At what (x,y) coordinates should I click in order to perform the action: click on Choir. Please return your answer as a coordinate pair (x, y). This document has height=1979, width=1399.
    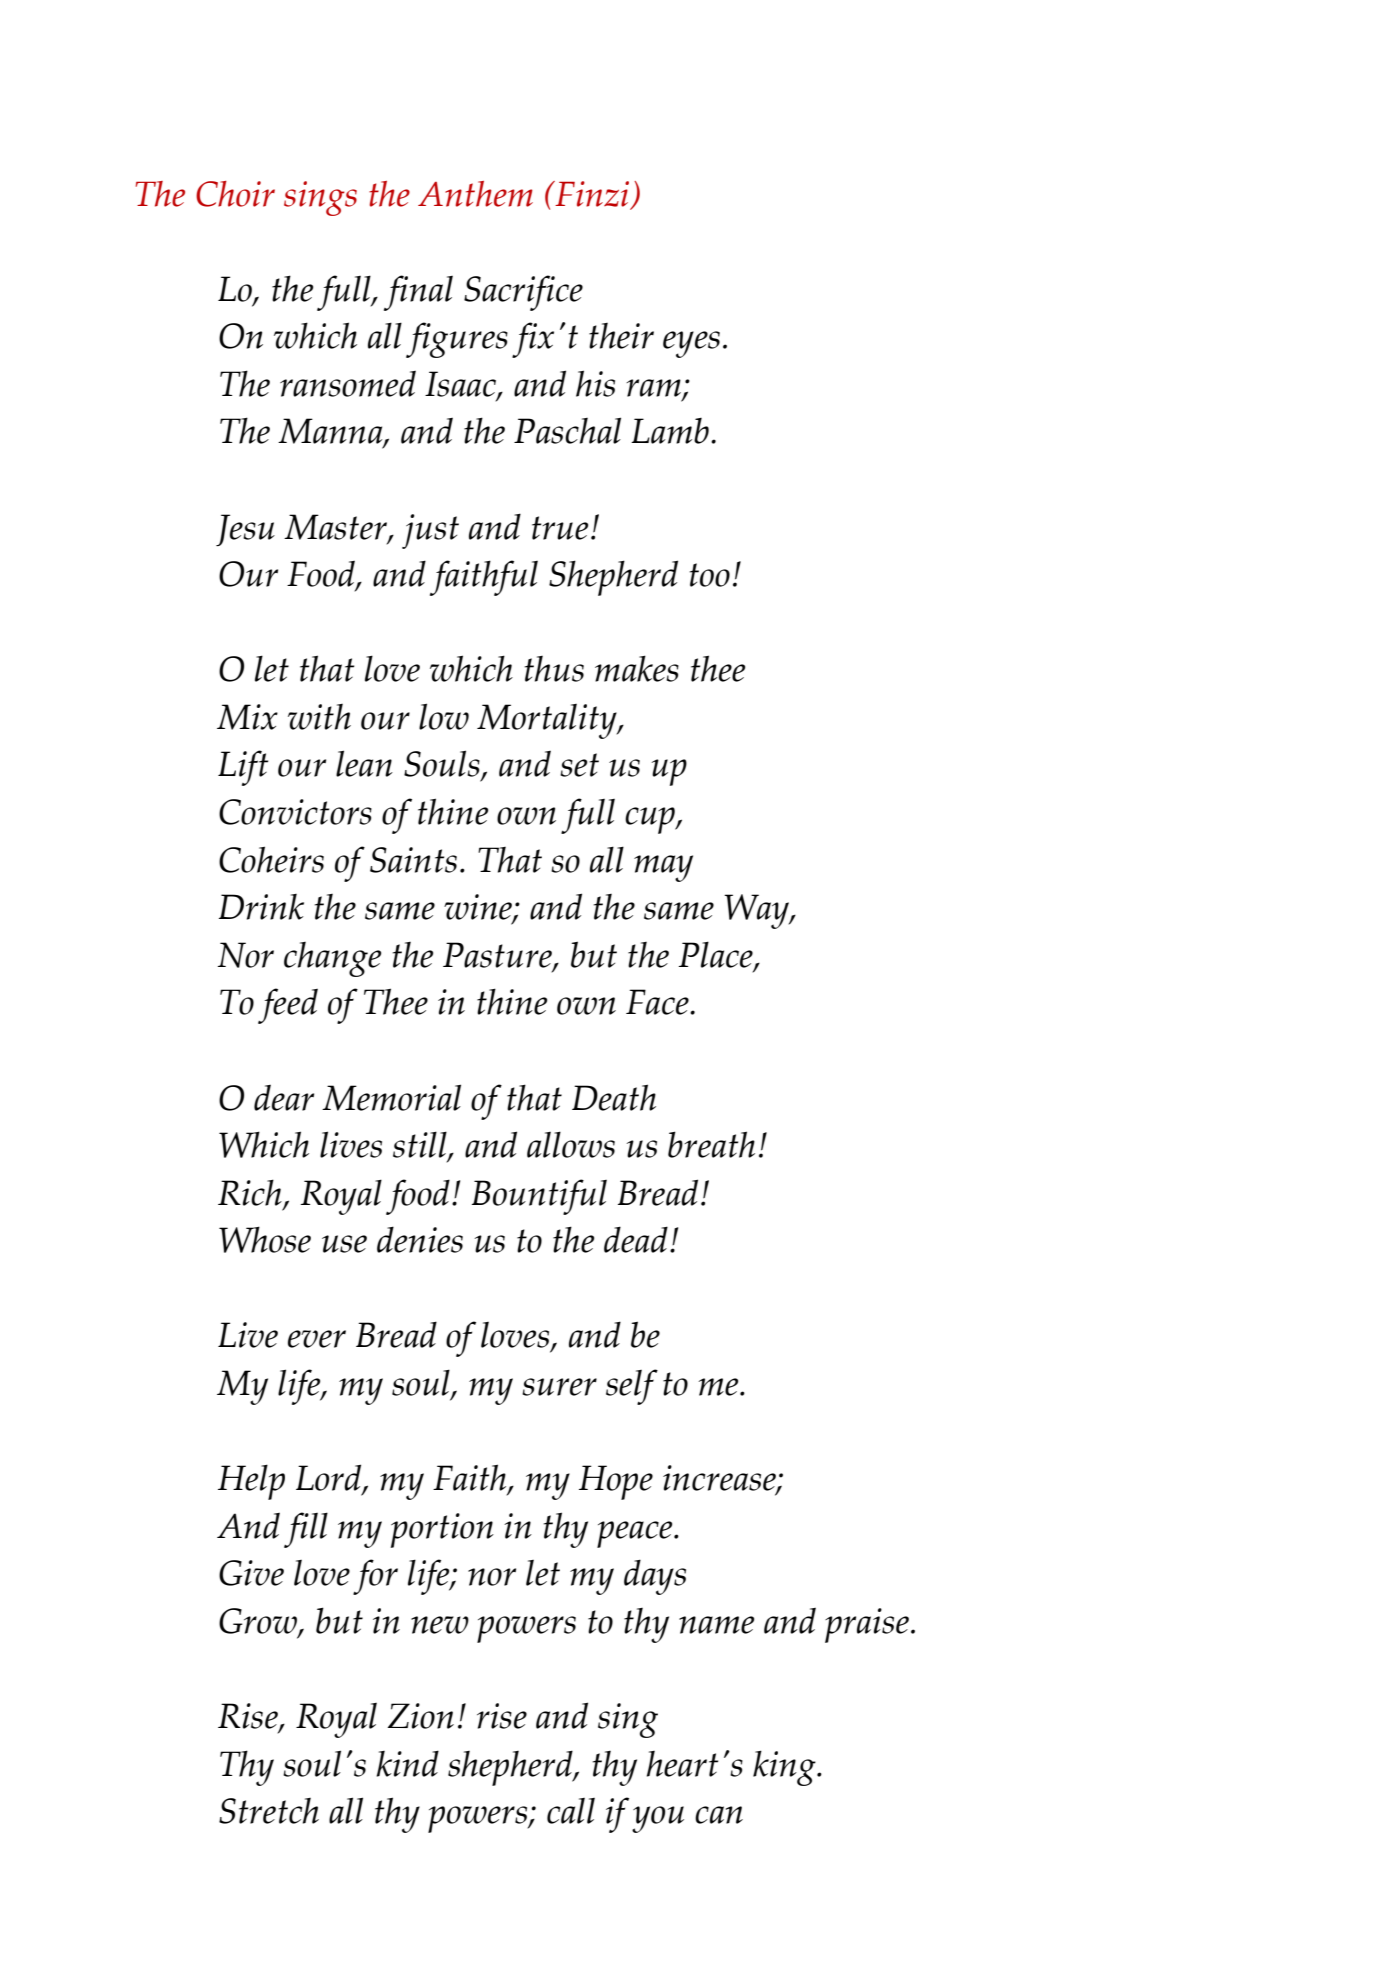
    Looking at the image, I should click on (235, 194).
